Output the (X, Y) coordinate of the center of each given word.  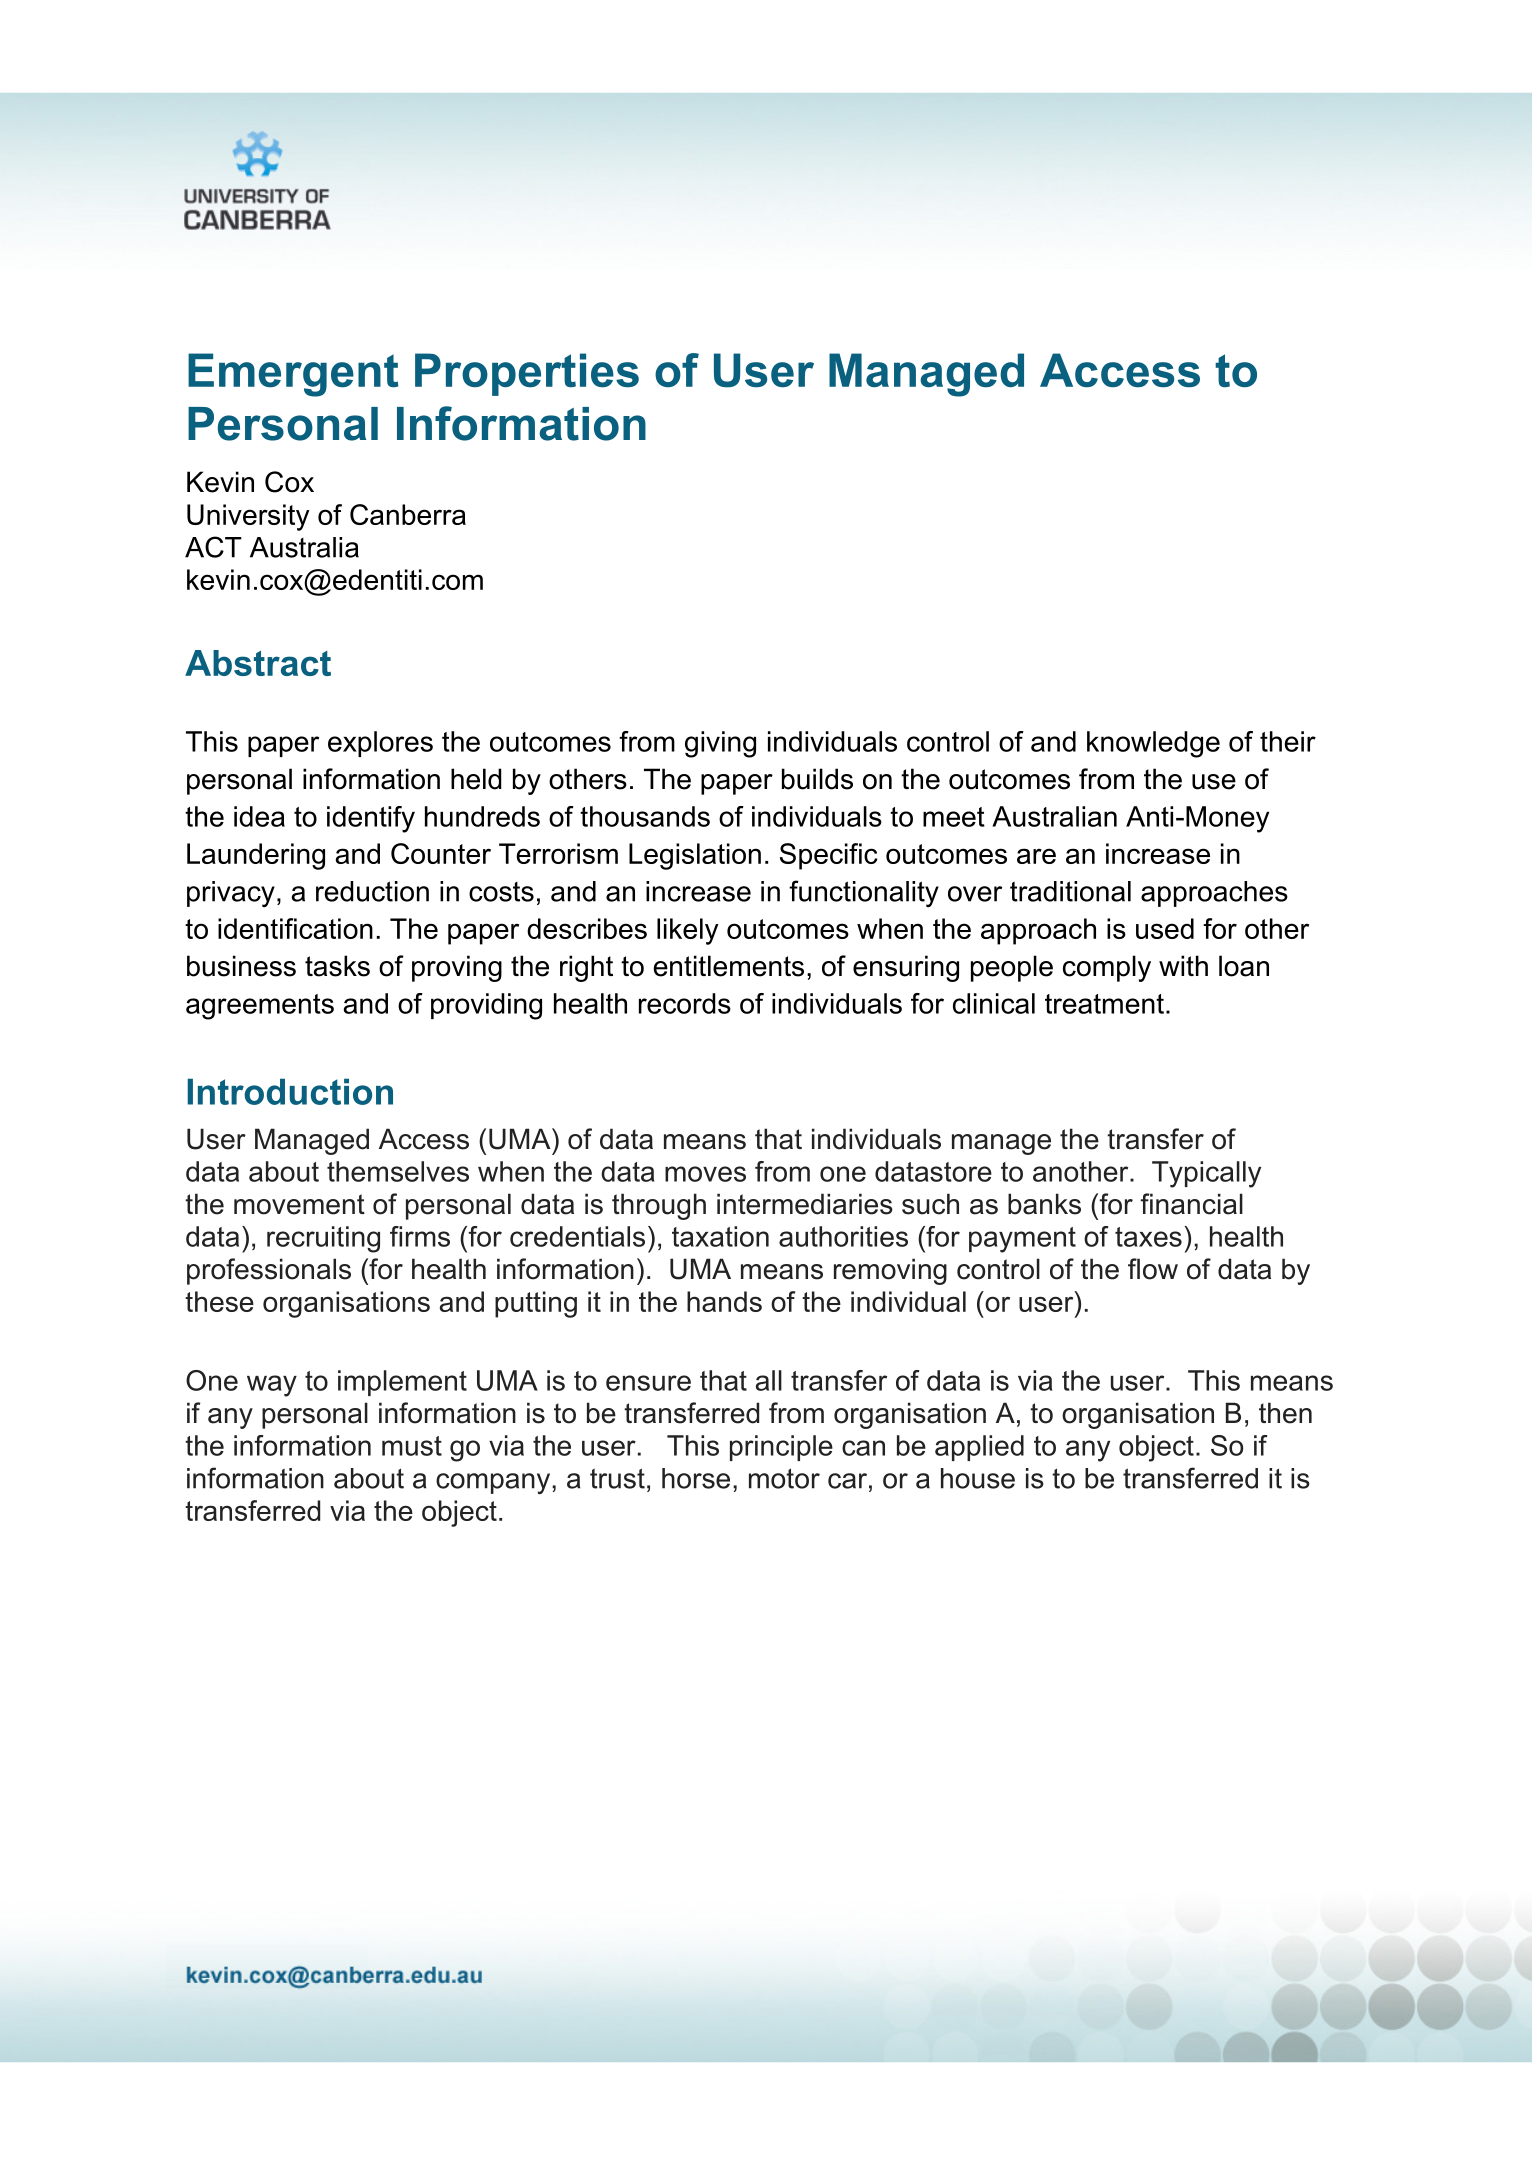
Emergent (293, 375)
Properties (527, 374)
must (412, 1446)
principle (781, 1448)
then (1285, 1413)
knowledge (1153, 744)
